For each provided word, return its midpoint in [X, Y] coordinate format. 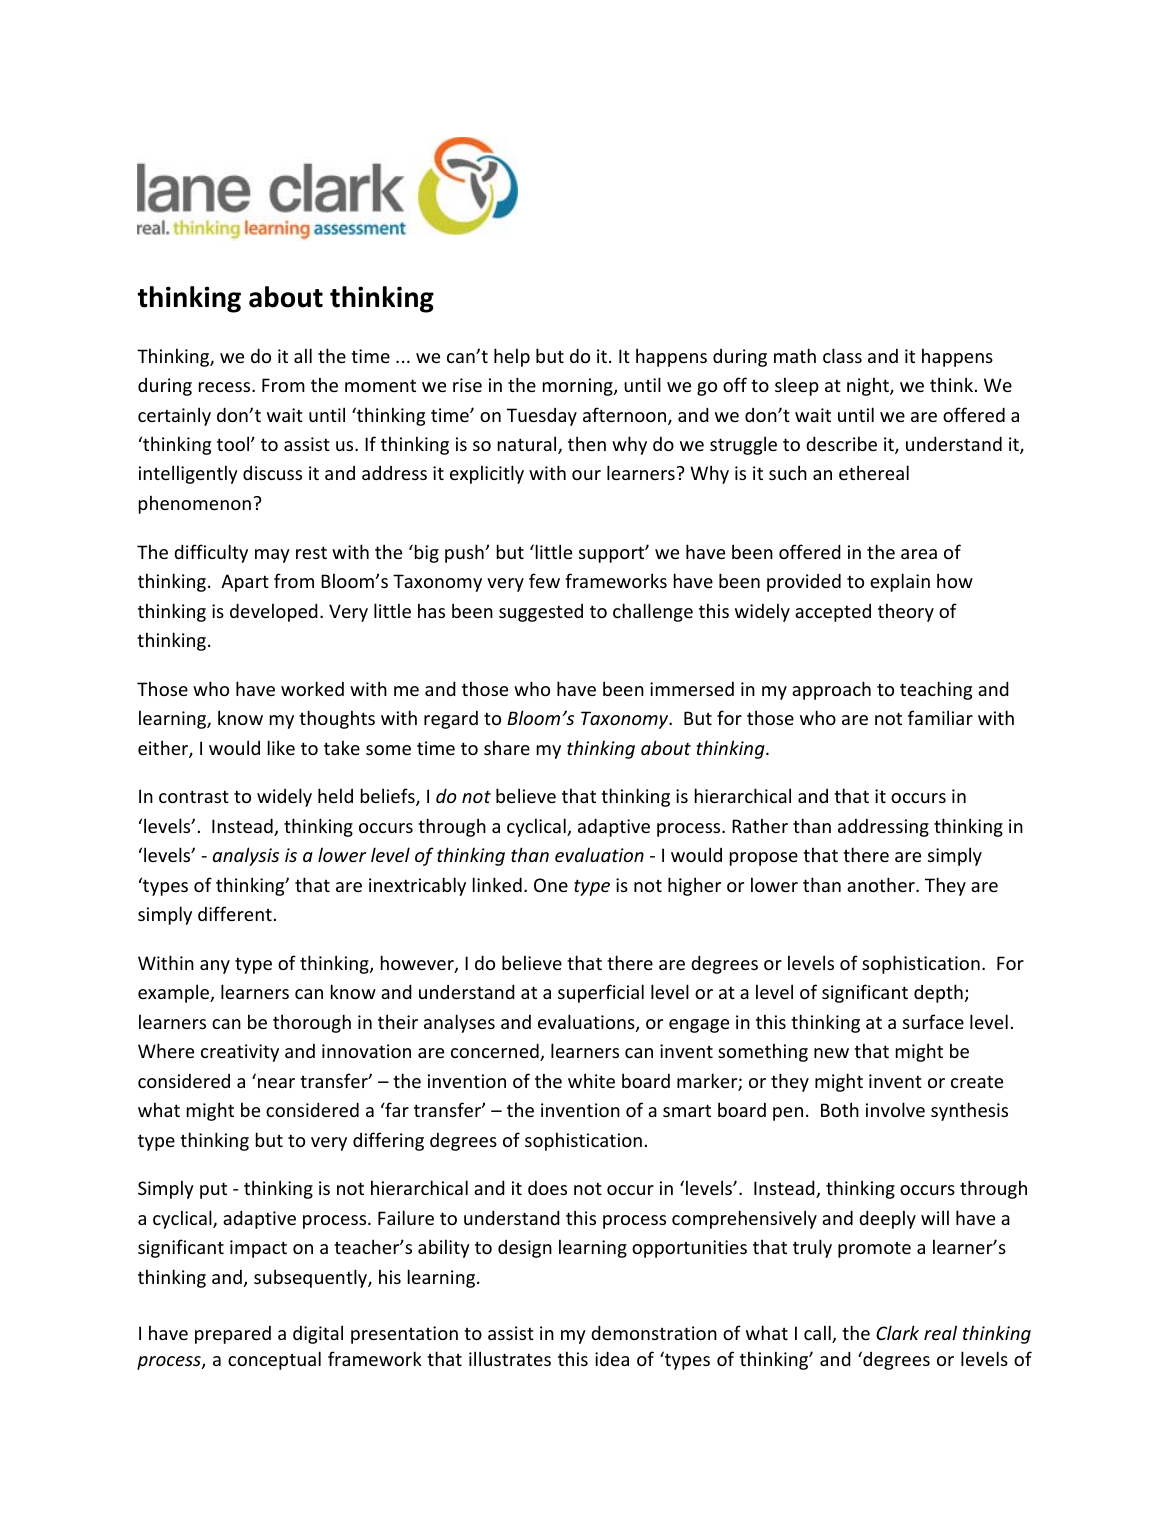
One [551, 885]
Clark [897, 1332]
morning [579, 387]
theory [906, 612]
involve [895, 1109]
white [591, 1080]
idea [612, 1358]
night [869, 386]
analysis [246, 856]
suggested [541, 613]
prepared [233, 1335]
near [276, 1083]
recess [226, 387]
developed [274, 612]
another [882, 884]
